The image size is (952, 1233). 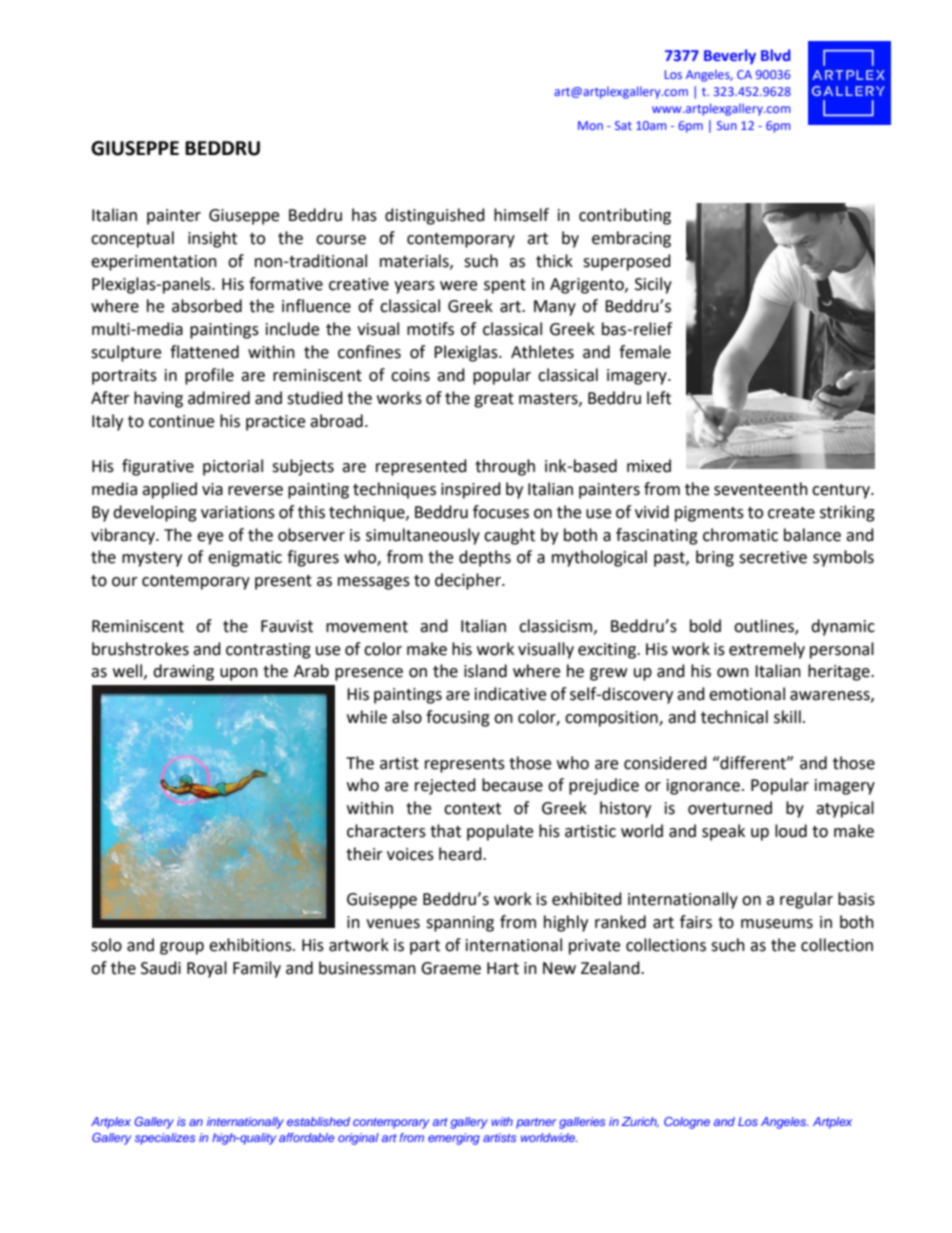 I want to click on group, so click(x=182, y=948).
